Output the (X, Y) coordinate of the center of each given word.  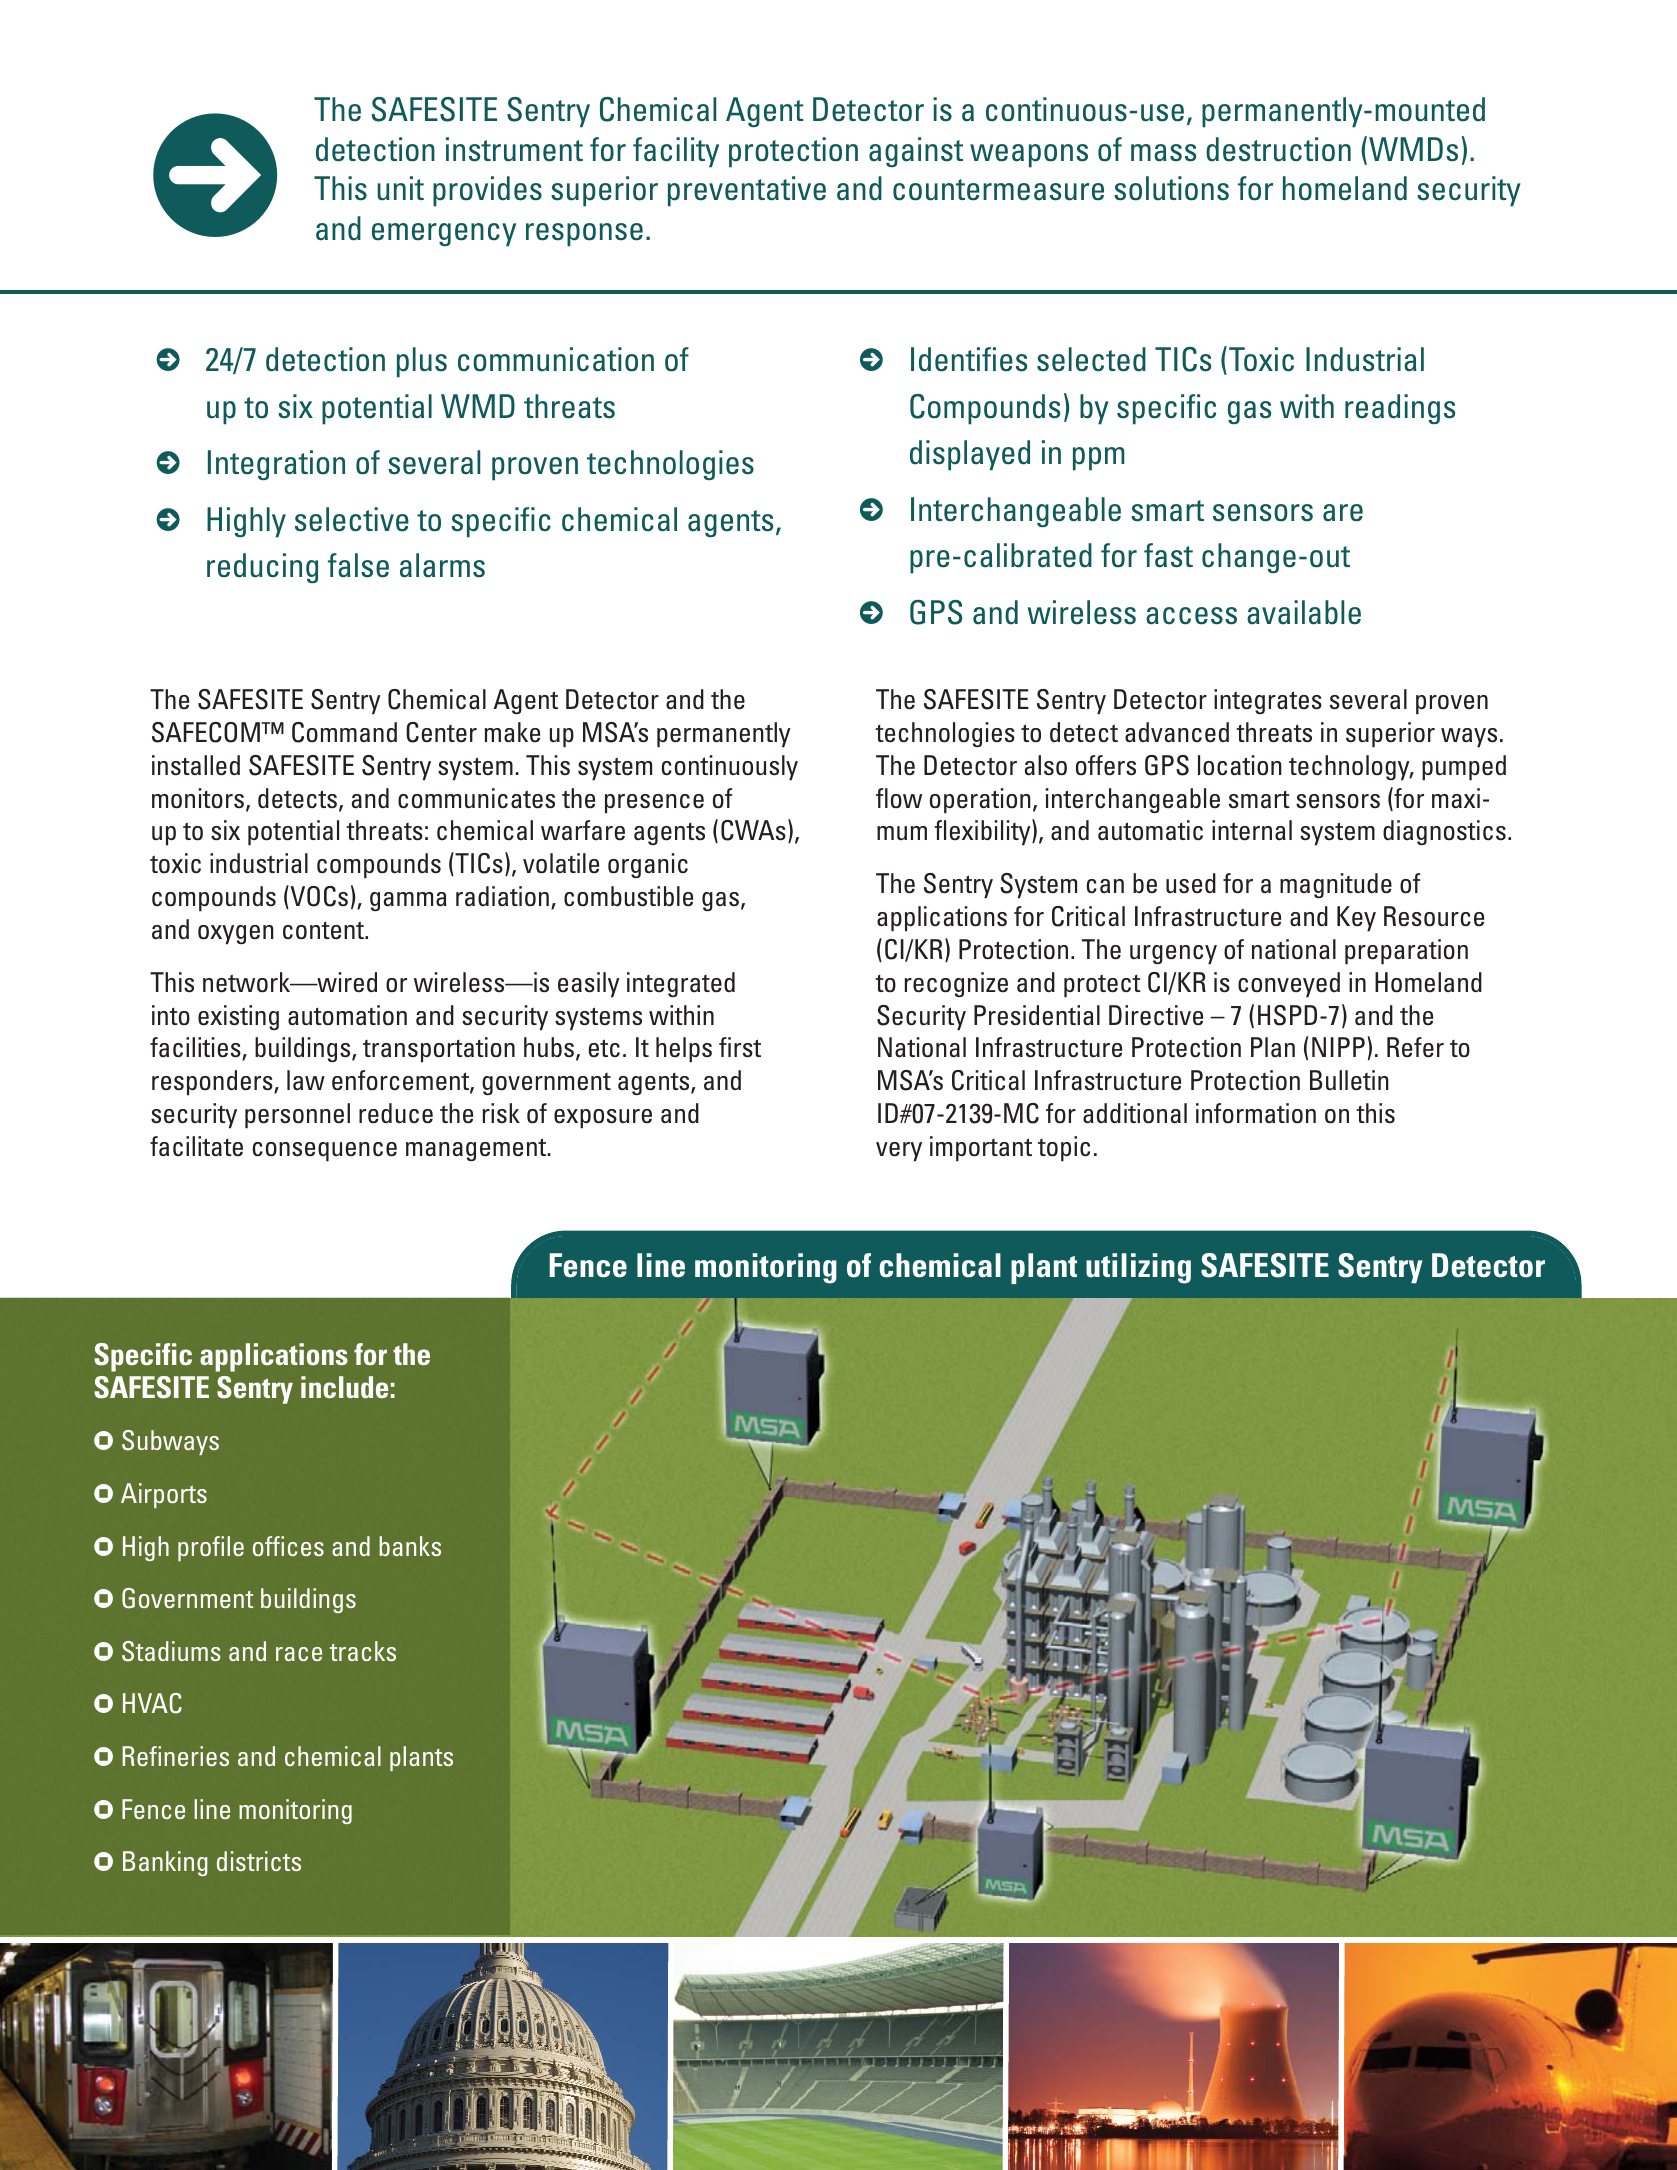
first (740, 1047)
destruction (1278, 149)
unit (400, 188)
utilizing (1138, 1268)
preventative (747, 191)
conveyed (1289, 985)
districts (259, 1861)
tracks (363, 1651)
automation (347, 1015)
